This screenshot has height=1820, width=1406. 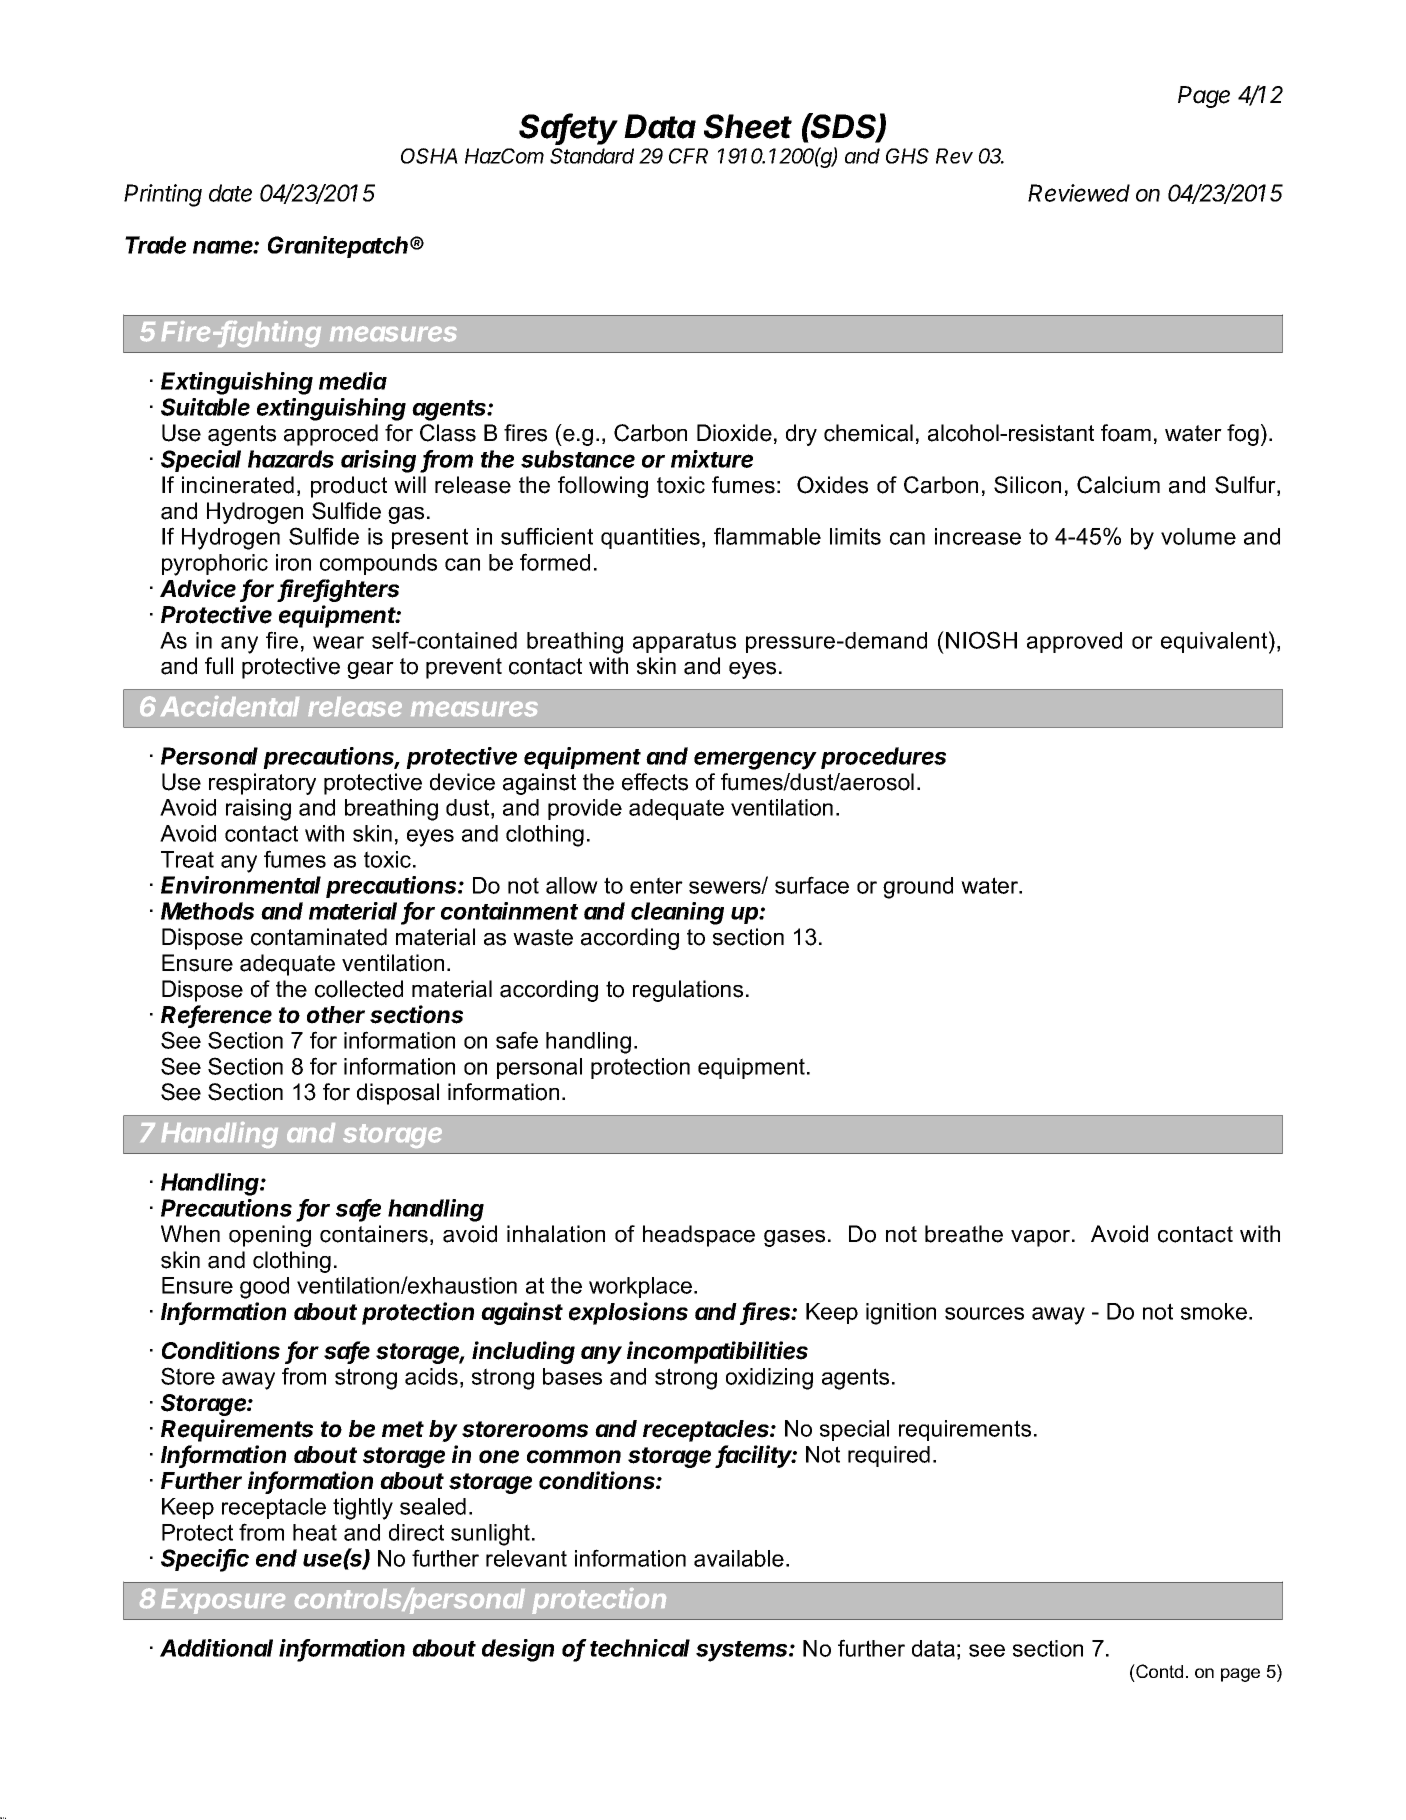 I want to click on date, so click(x=230, y=193).
